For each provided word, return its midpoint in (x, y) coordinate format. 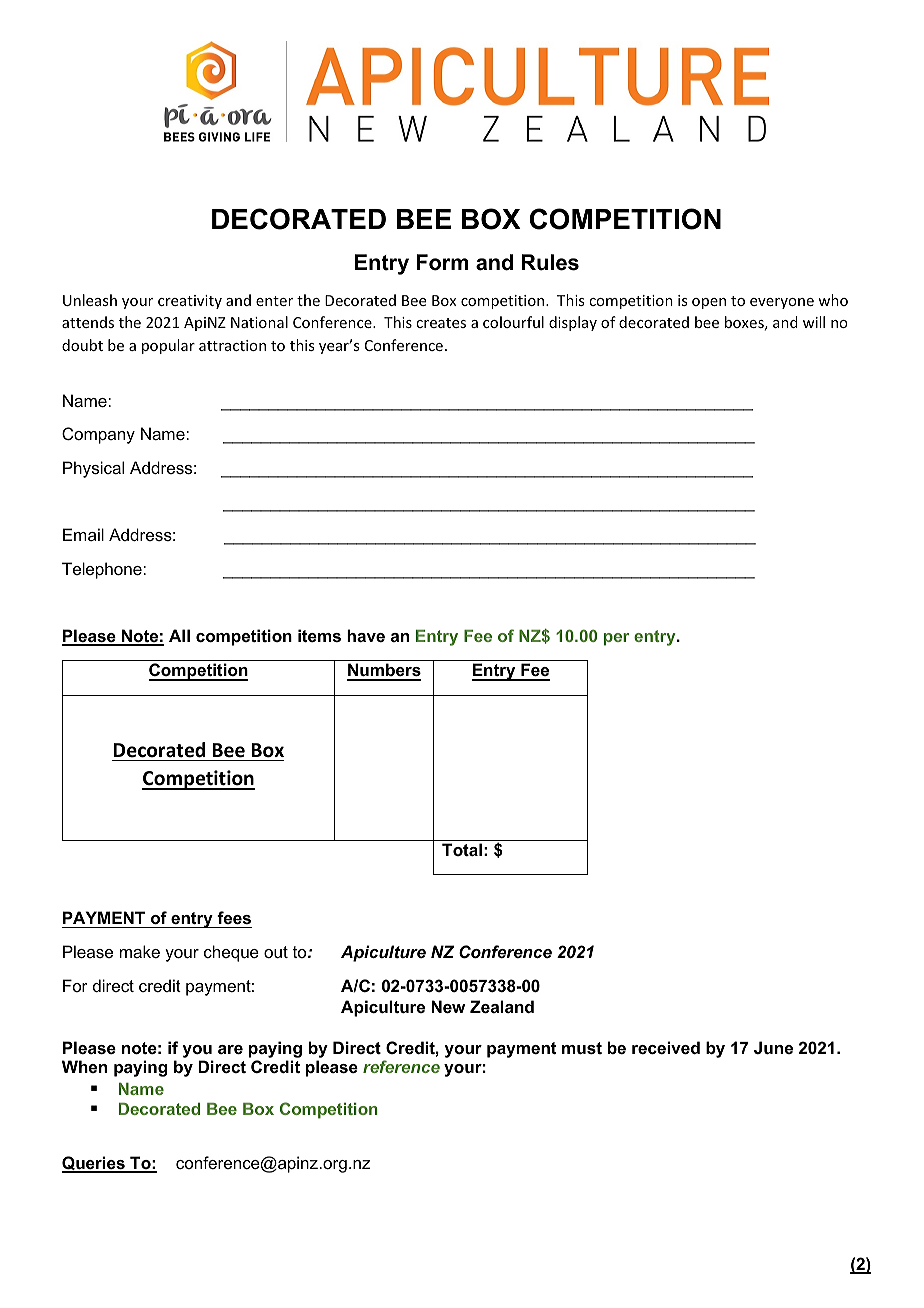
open (709, 303)
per (616, 639)
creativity (190, 302)
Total (462, 849)
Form (443, 262)
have (366, 635)
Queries (94, 1164)
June (773, 1047)
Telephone (103, 570)
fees (234, 917)
